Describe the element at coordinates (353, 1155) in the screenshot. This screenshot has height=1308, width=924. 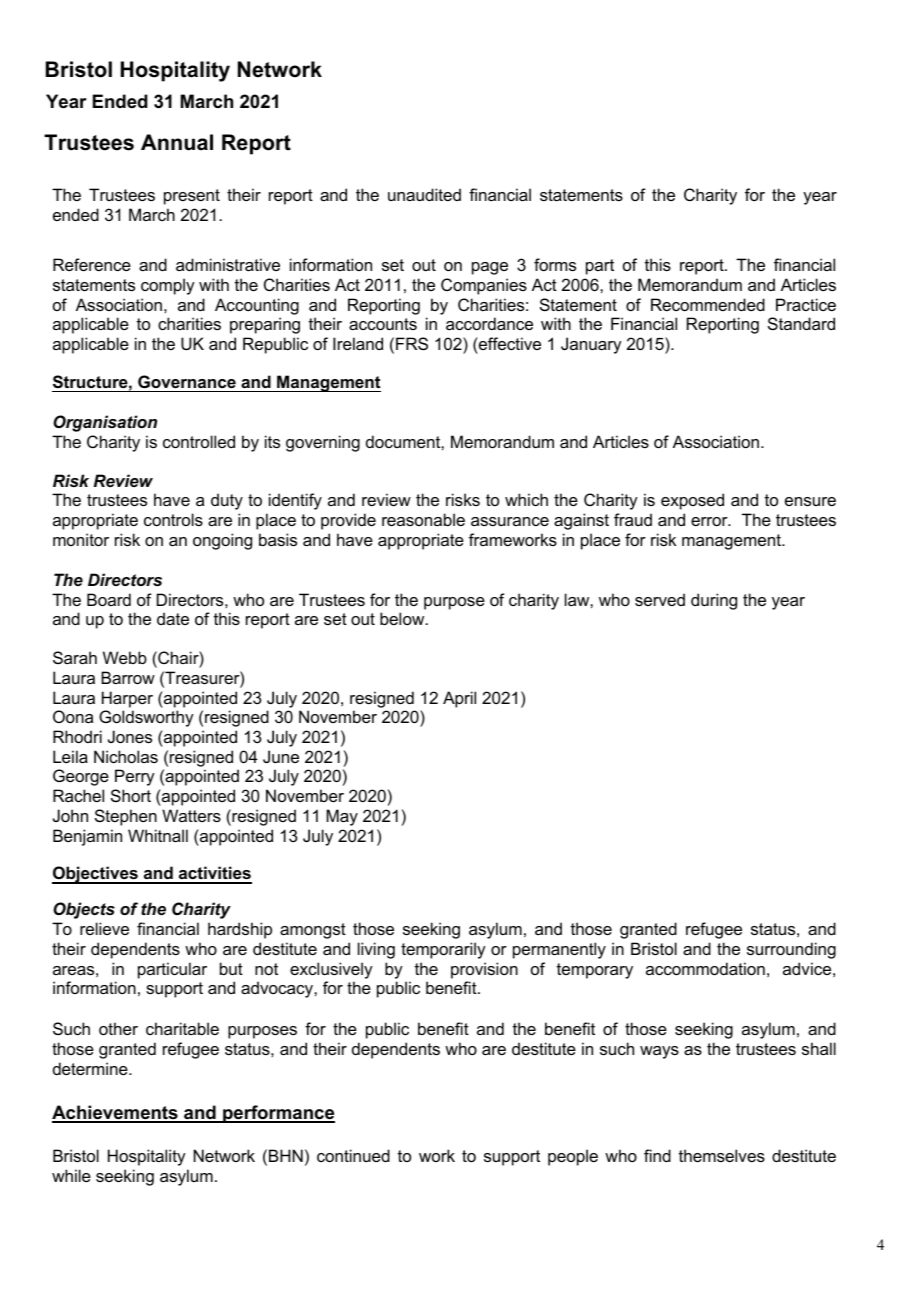
I see `continued` at that location.
